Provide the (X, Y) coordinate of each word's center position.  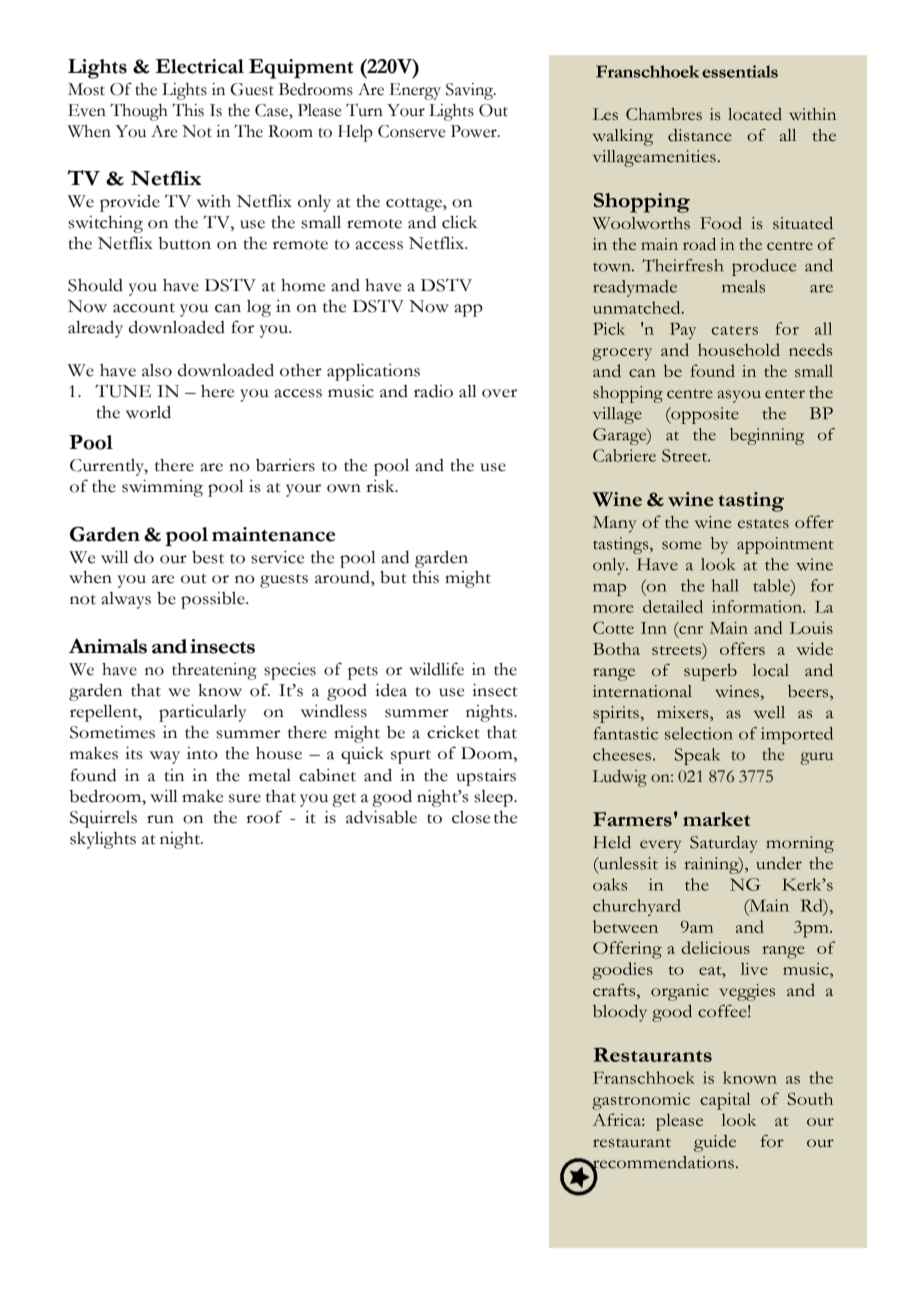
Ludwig (620, 778)
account (144, 308)
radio (433, 391)
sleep (494, 798)
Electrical (199, 66)
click (459, 222)
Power (475, 131)
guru (816, 758)
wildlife (436, 669)
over (499, 393)
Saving (471, 91)
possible (214, 600)
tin (174, 775)
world (148, 412)
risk (381, 486)
